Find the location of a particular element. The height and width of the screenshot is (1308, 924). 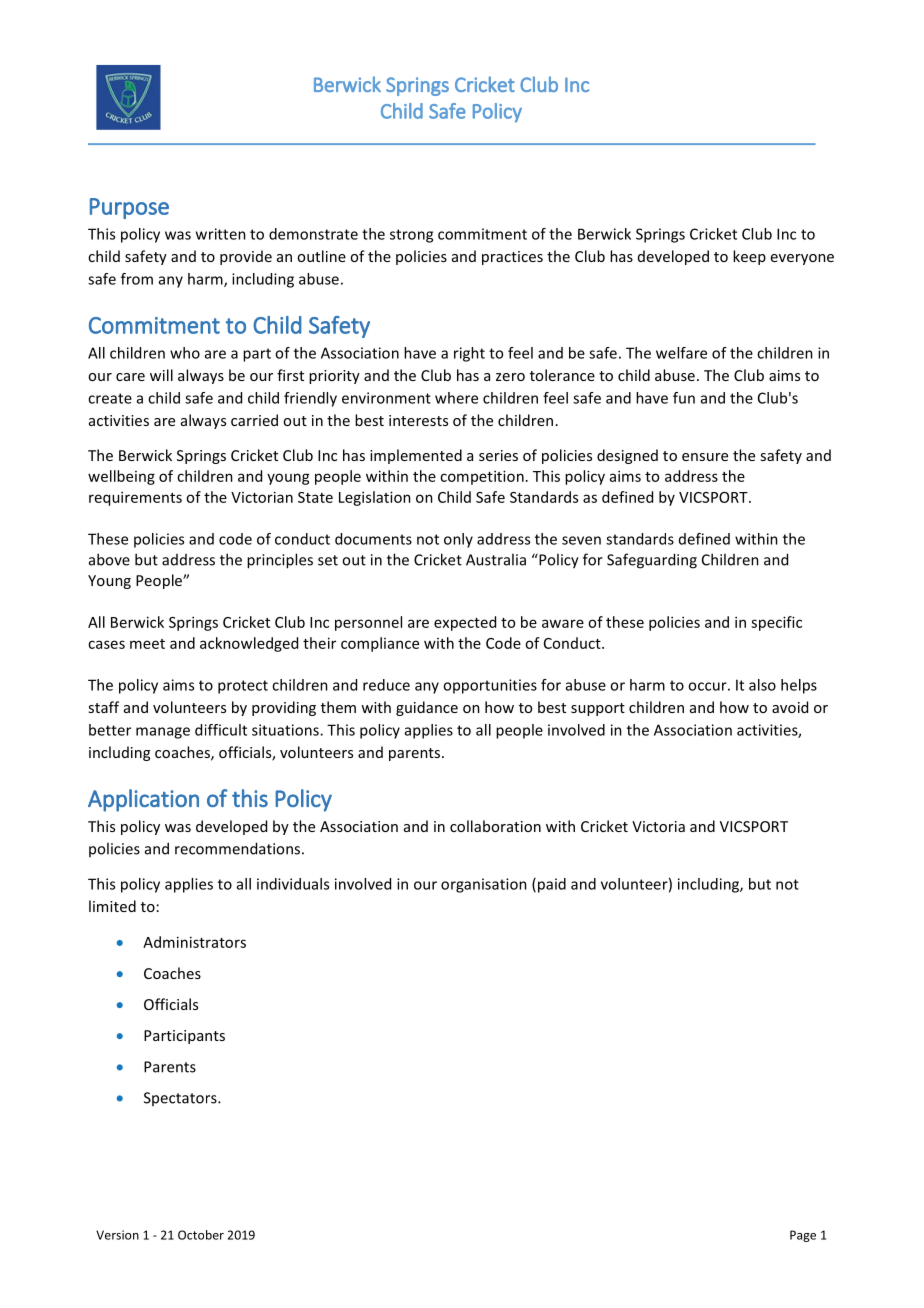

paid is located at coordinates (550, 885).
